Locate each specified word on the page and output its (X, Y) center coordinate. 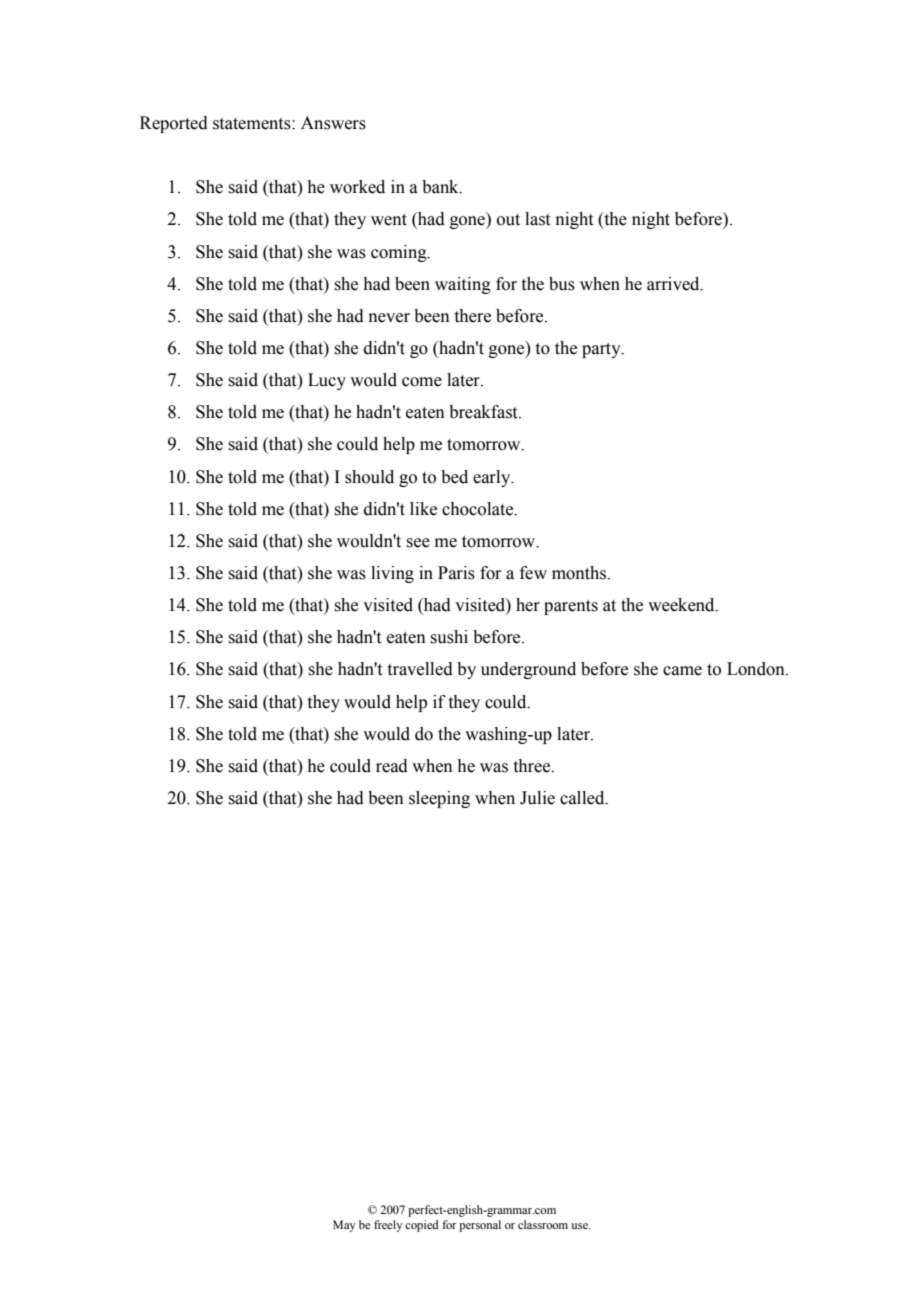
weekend (682, 605)
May (344, 1226)
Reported (174, 124)
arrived (674, 284)
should (369, 477)
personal (480, 1226)
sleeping (439, 799)
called (583, 798)
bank (441, 187)
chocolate (479, 509)
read (392, 766)
